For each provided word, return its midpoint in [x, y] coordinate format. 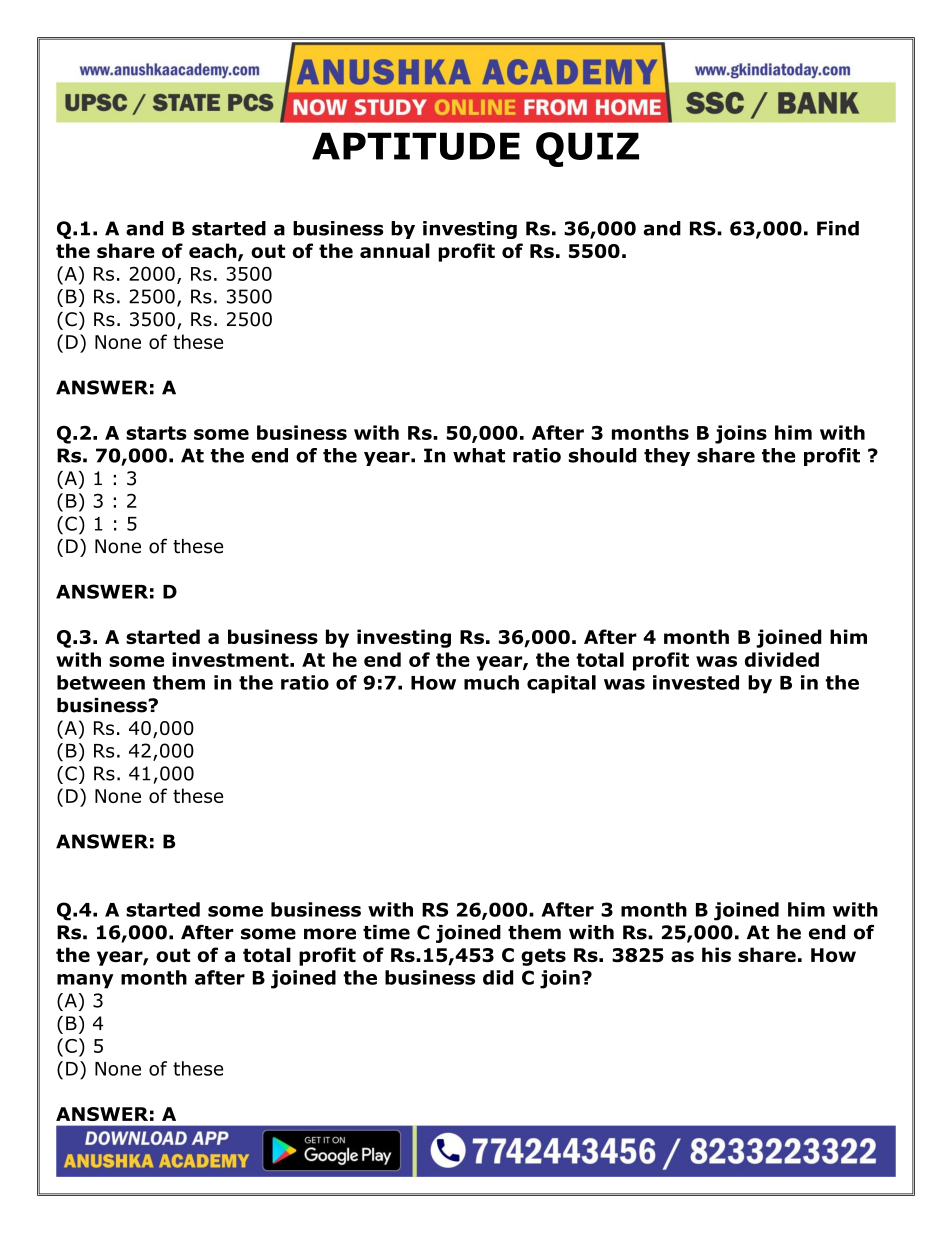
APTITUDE [416, 146]
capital [561, 684]
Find [838, 228]
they [667, 457]
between [101, 682]
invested [696, 682]
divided [782, 659]
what [479, 455]
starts [156, 433]
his [716, 954]
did [498, 977]
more [330, 934]
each [214, 252]
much [491, 682]
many [85, 981]
